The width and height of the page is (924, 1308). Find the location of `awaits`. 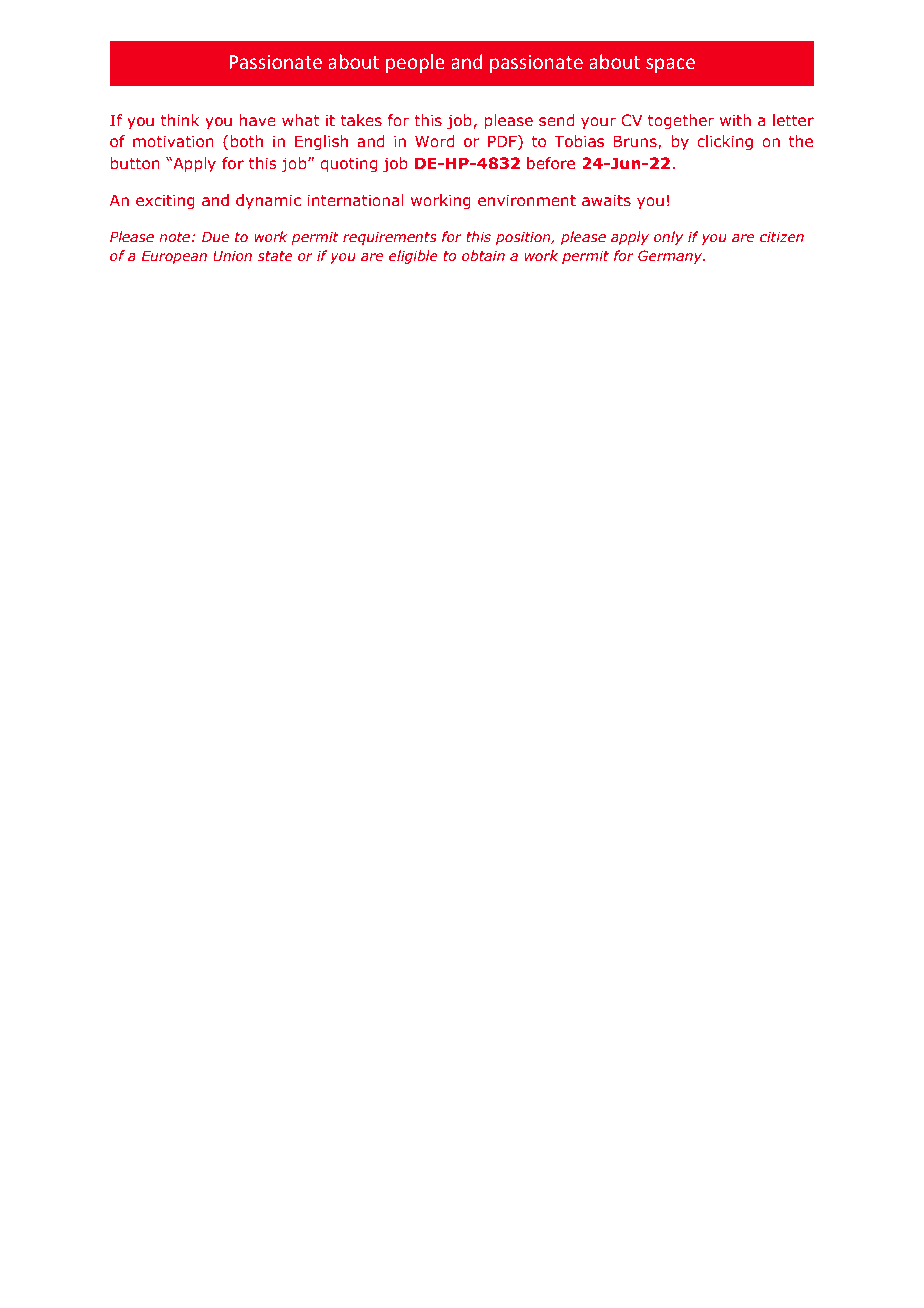

awaits is located at coordinates (606, 200).
